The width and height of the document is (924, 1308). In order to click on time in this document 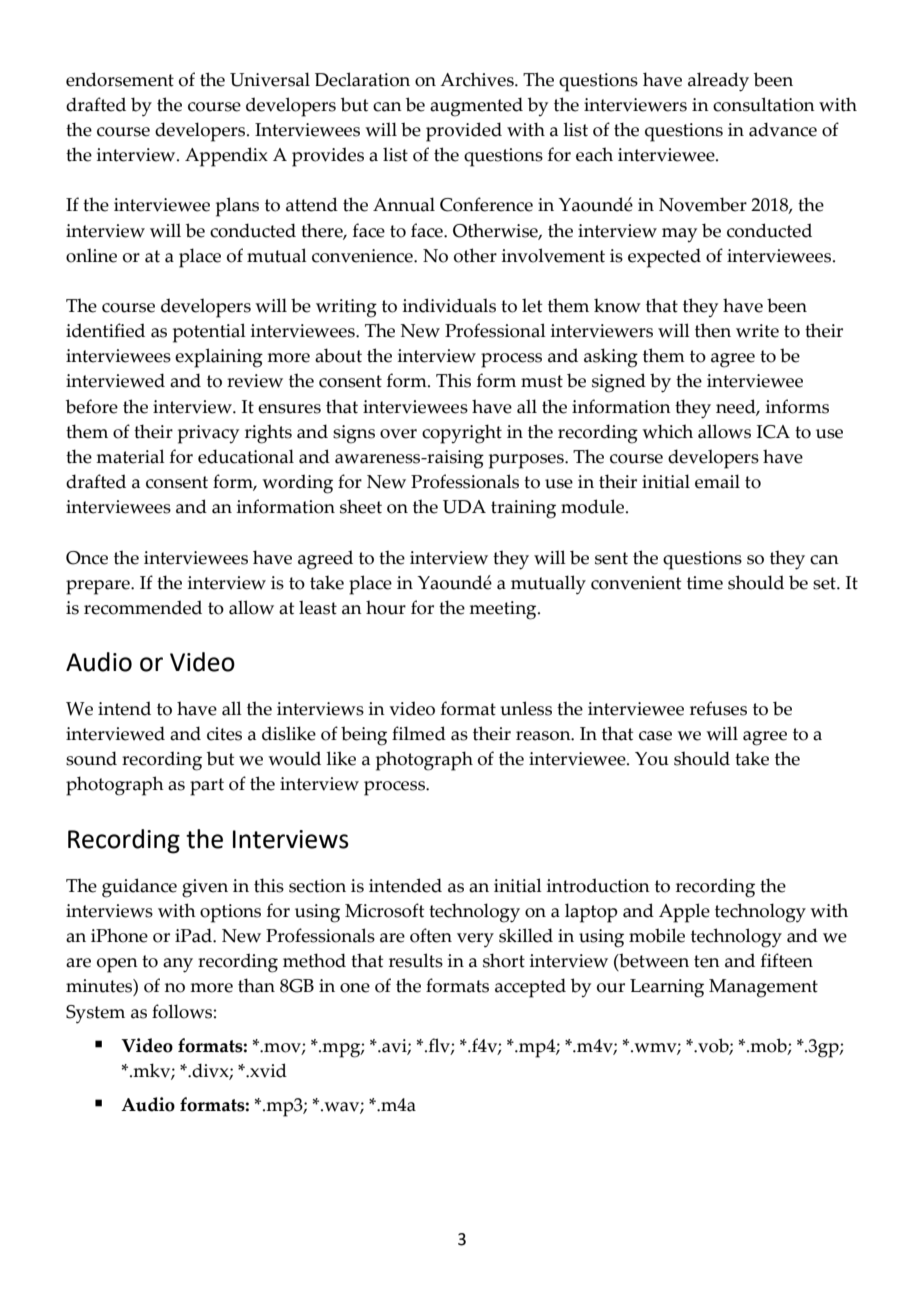, I will do `click(705, 583)`.
